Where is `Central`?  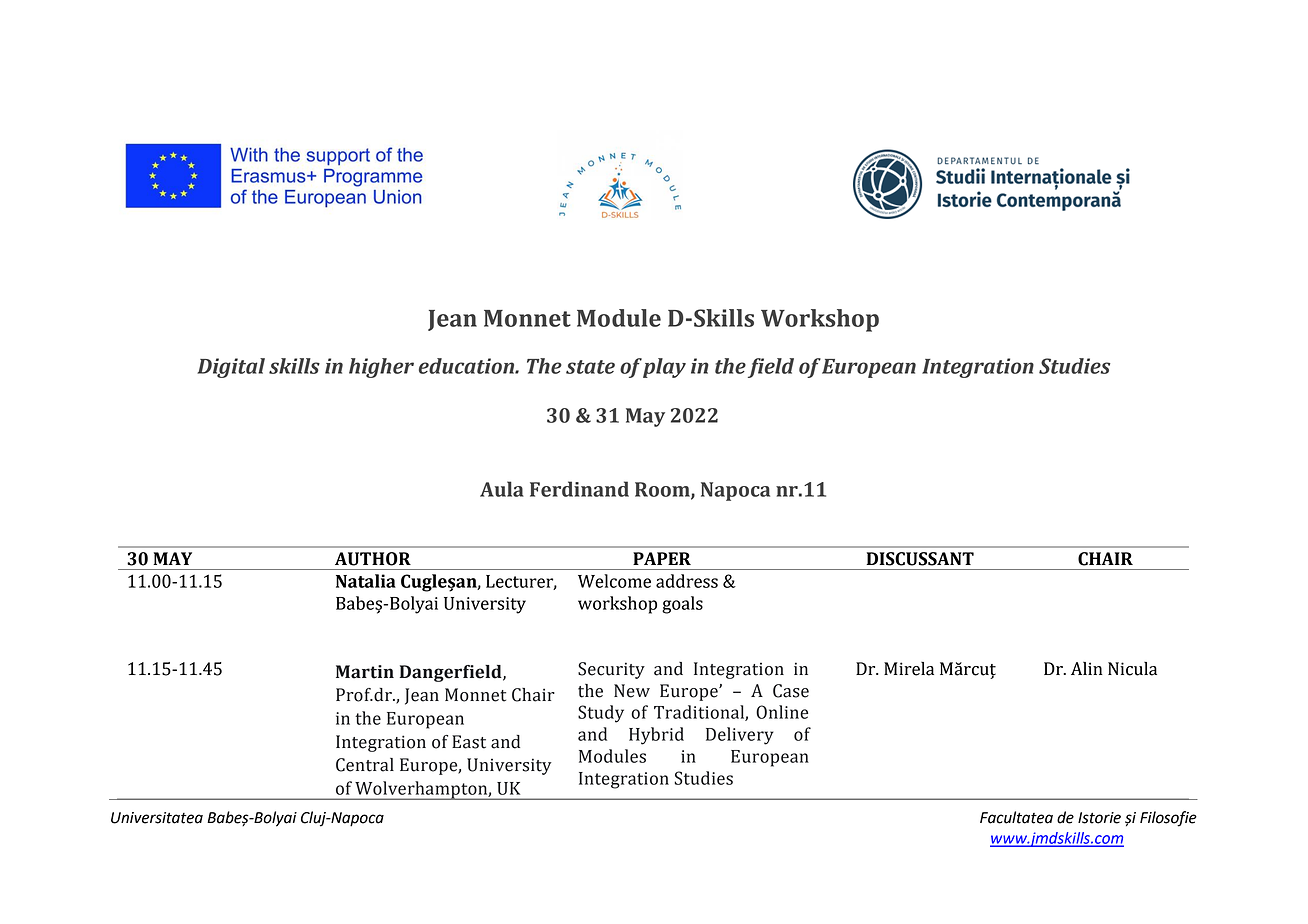
Central is located at coordinates (365, 765).
